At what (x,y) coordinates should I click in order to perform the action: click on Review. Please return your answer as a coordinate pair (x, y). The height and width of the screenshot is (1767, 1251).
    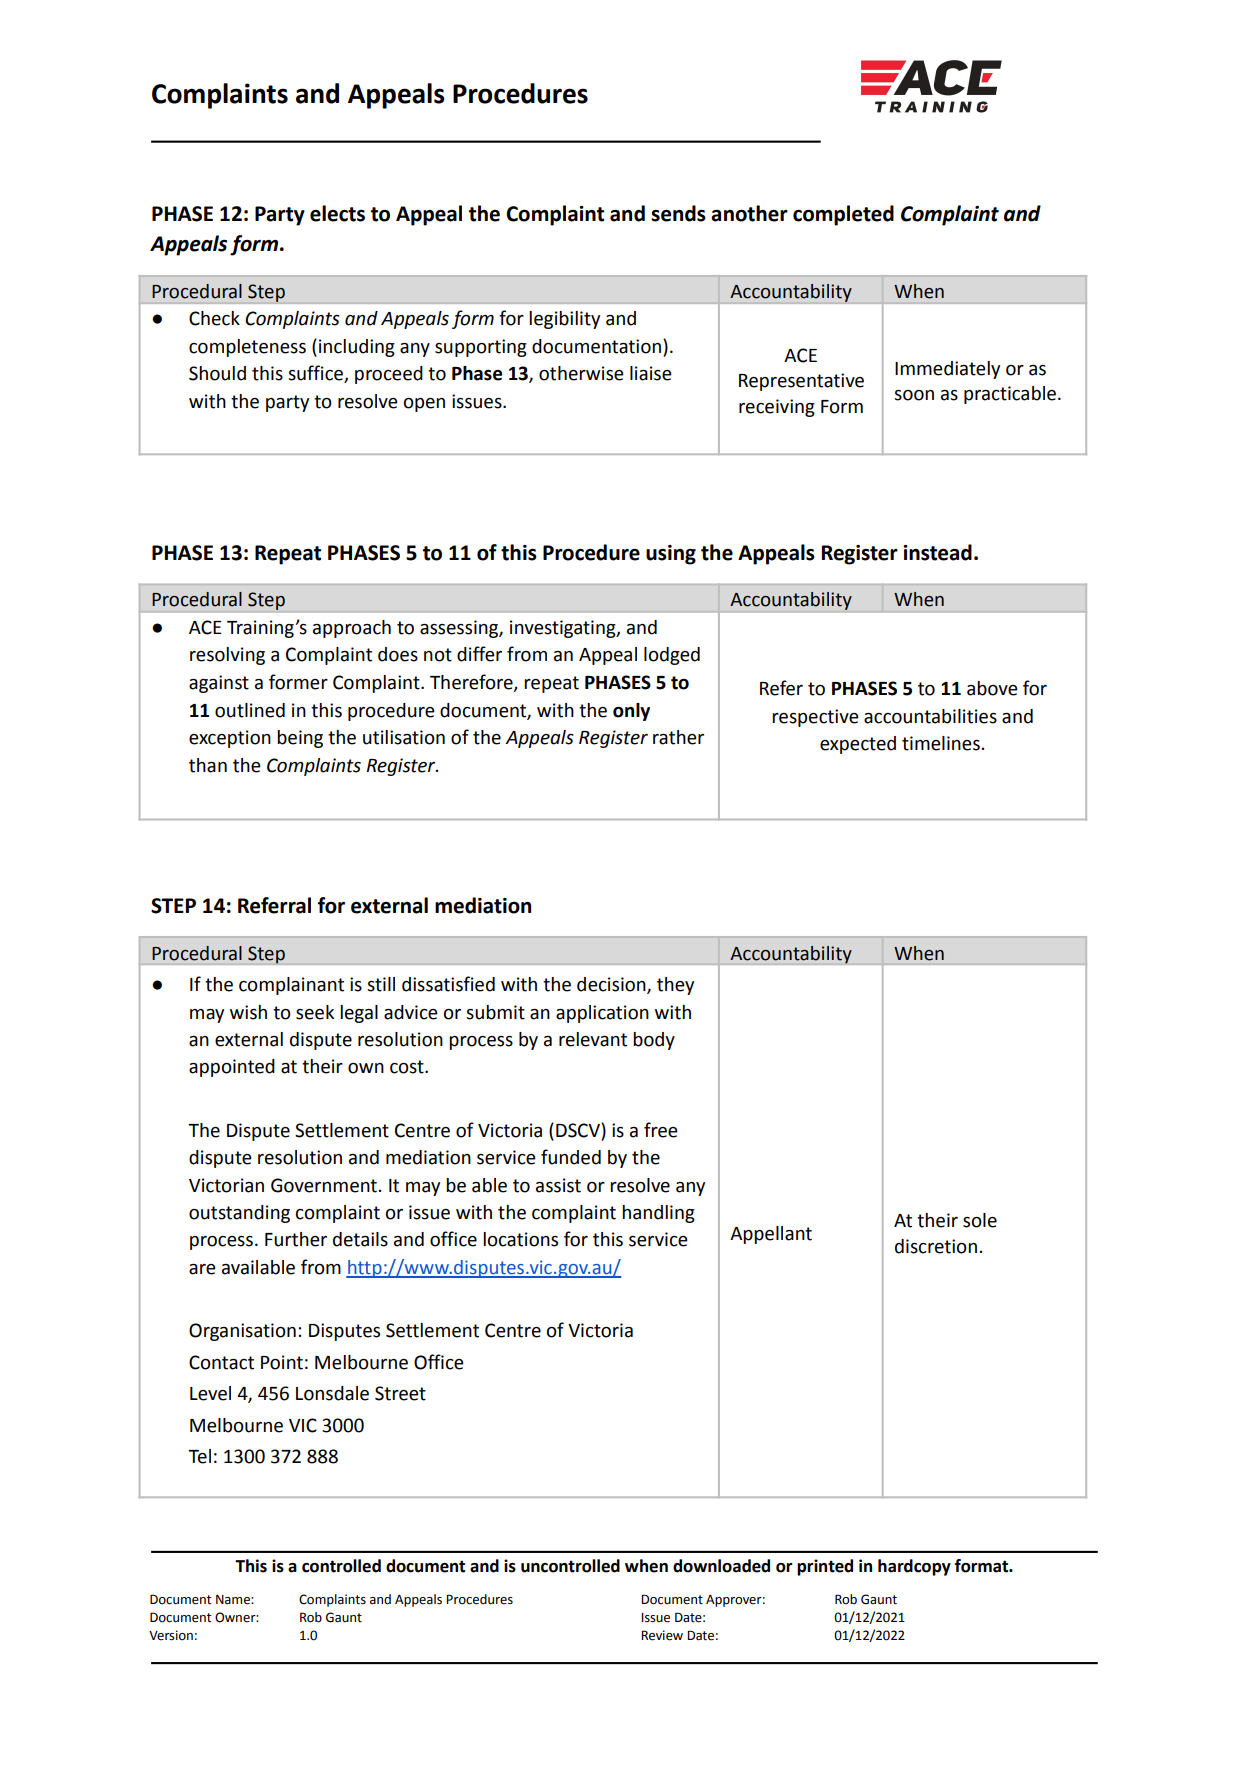
    Looking at the image, I should click on (662, 1635).
